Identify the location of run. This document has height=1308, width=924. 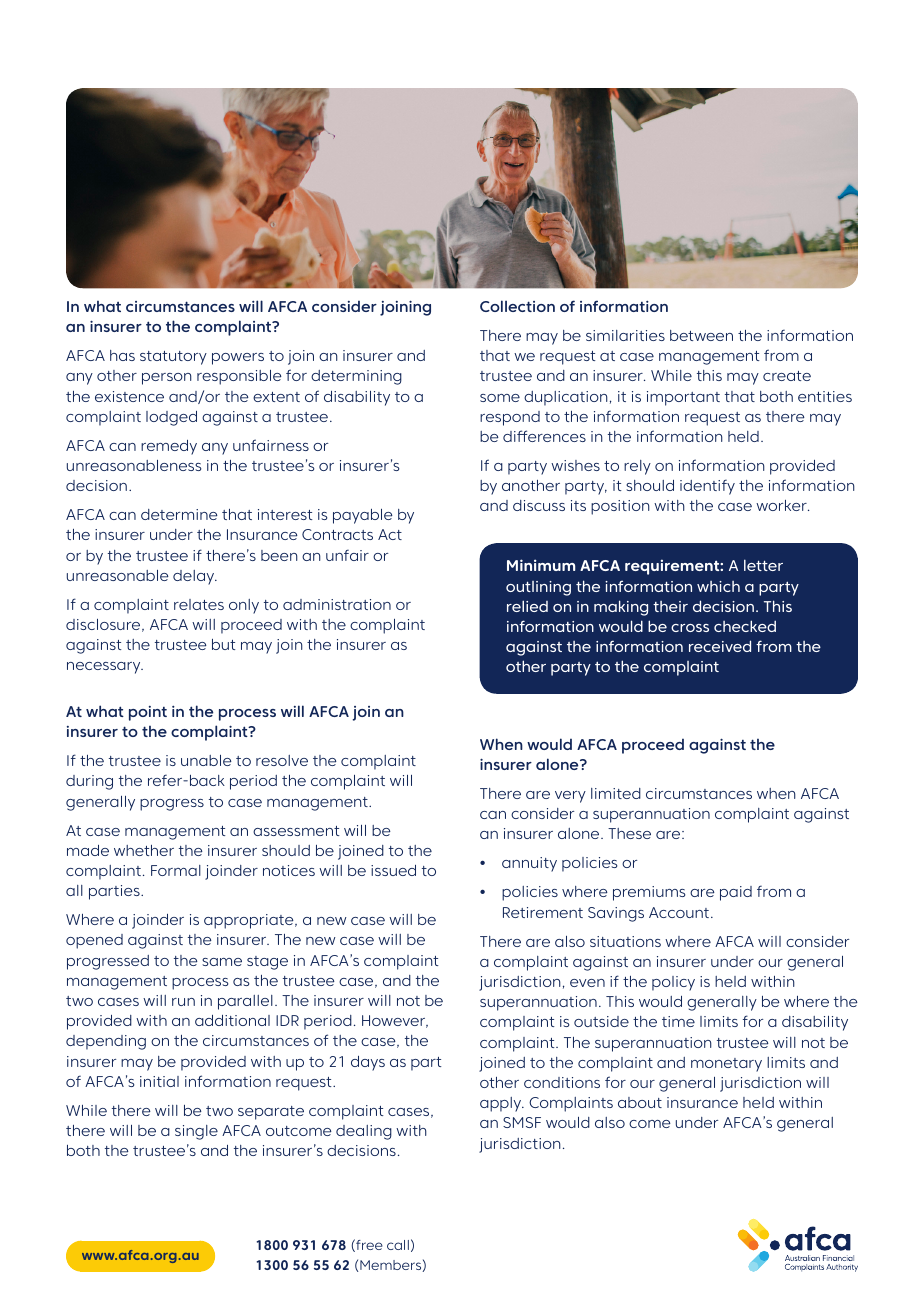
(183, 1002).
